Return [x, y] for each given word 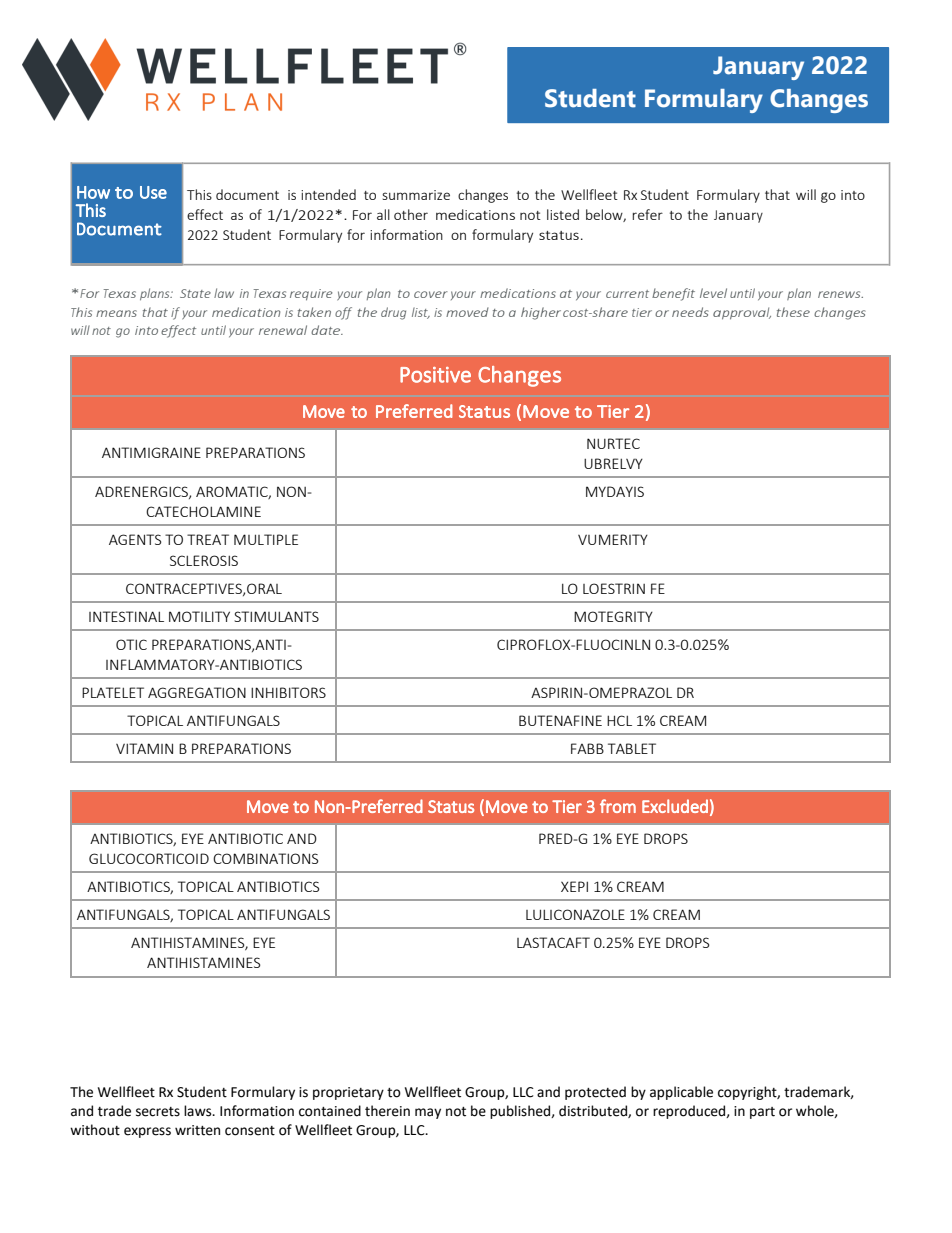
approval [742, 313]
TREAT [208, 539]
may [428, 1113]
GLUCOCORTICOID [149, 858]
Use [153, 192]
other [411, 214]
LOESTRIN [614, 588]
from [618, 806]
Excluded [675, 806]
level [713, 293]
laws [199, 1111]
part [762, 1113]
